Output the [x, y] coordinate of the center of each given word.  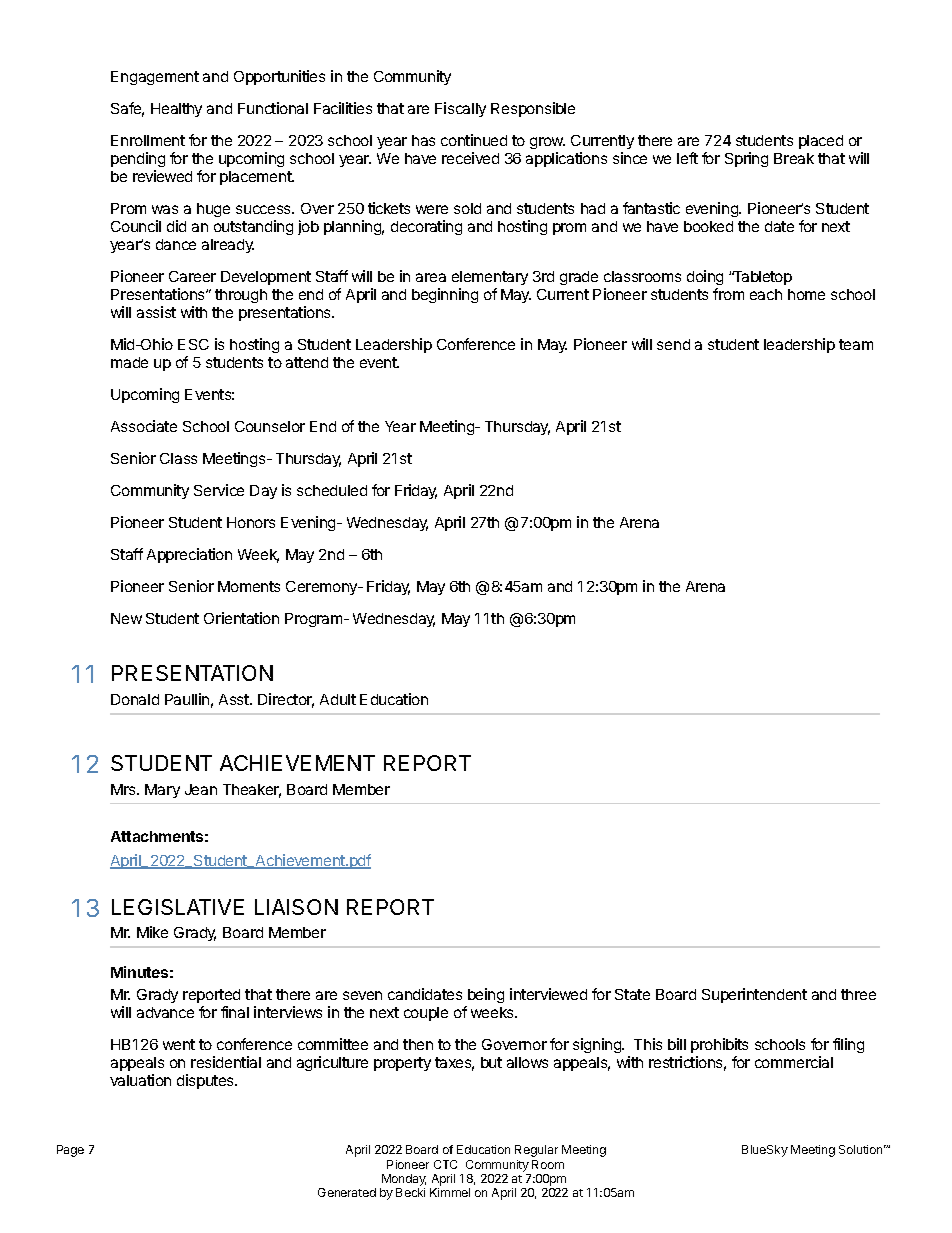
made [129, 362]
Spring [746, 159]
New [126, 618]
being [486, 995]
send [673, 344]
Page [70, 1151]
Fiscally [460, 109]
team [856, 344]
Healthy [176, 110]
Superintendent [754, 995]
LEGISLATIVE [178, 907]
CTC [445, 1164]
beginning [445, 295]
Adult [338, 699]
